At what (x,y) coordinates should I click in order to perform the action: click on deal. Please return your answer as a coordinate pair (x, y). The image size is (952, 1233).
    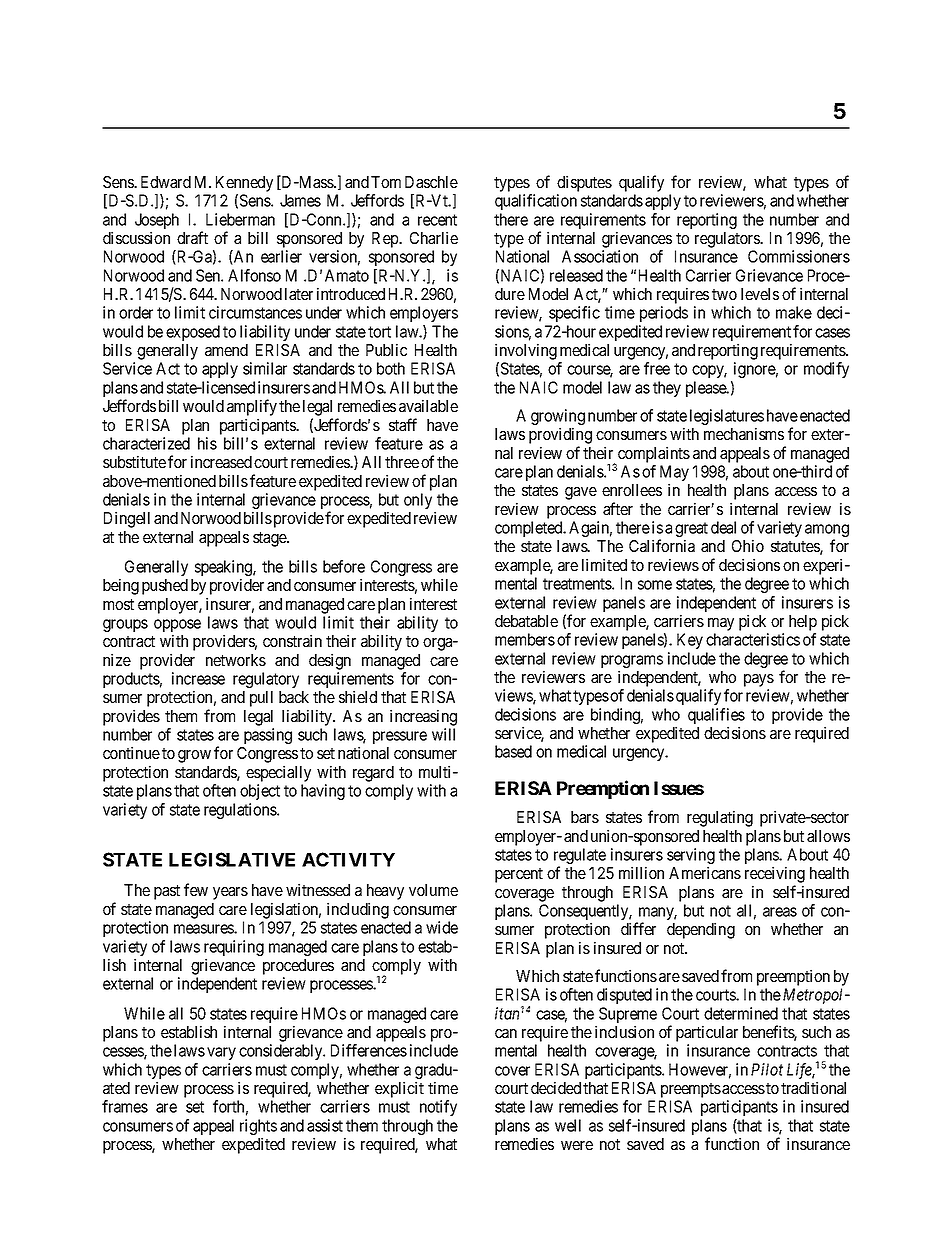
    Looking at the image, I should click on (723, 527).
